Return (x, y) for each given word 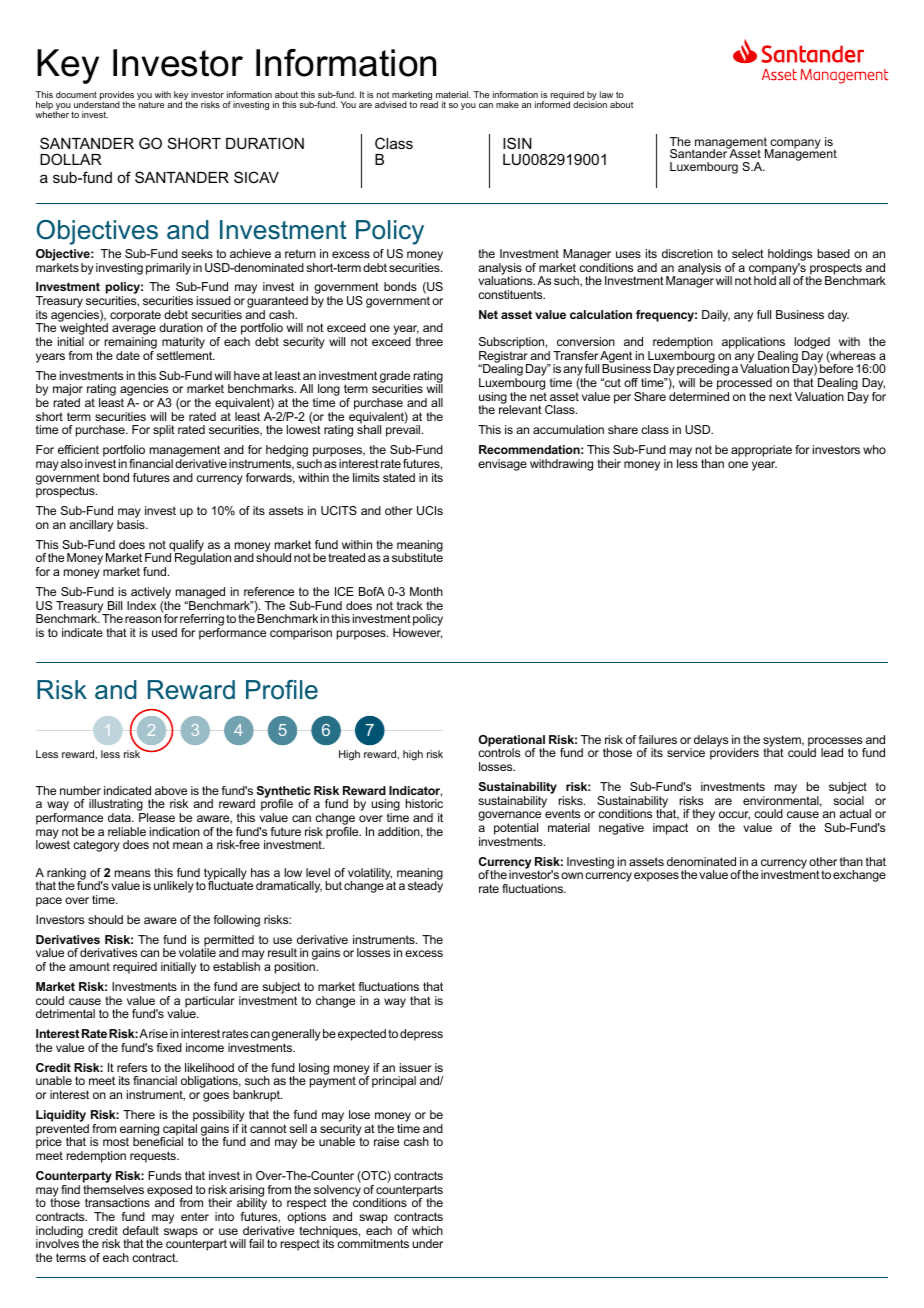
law (606, 94)
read (429, 103)
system (783, 742)
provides (117, 96)
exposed (169, 1192)
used (164, 632)
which (427, 1230)
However (417, 633)
